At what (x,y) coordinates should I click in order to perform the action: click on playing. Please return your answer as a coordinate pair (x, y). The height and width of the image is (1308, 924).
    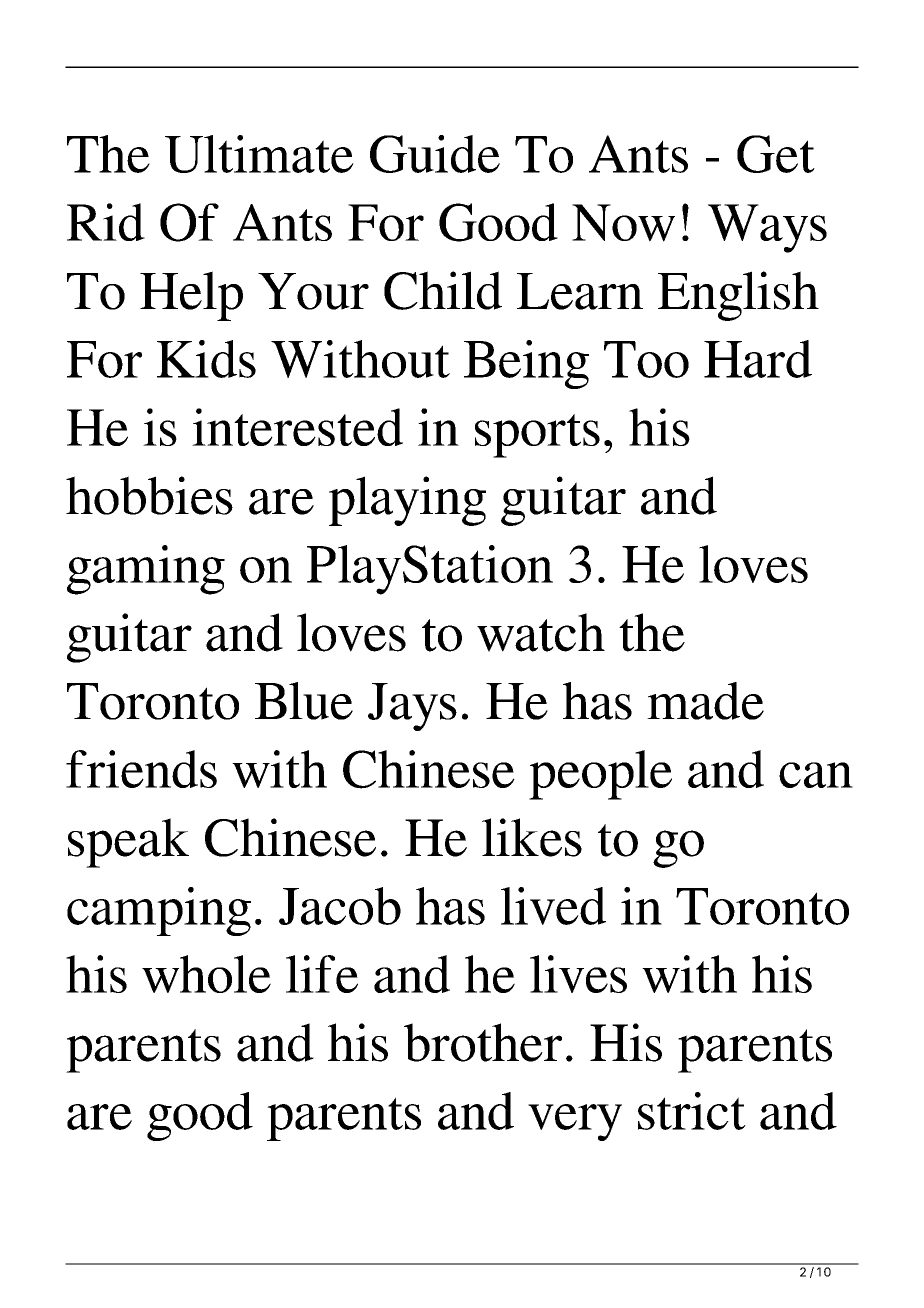
    Looking at the image, I should click on (407, 501).
